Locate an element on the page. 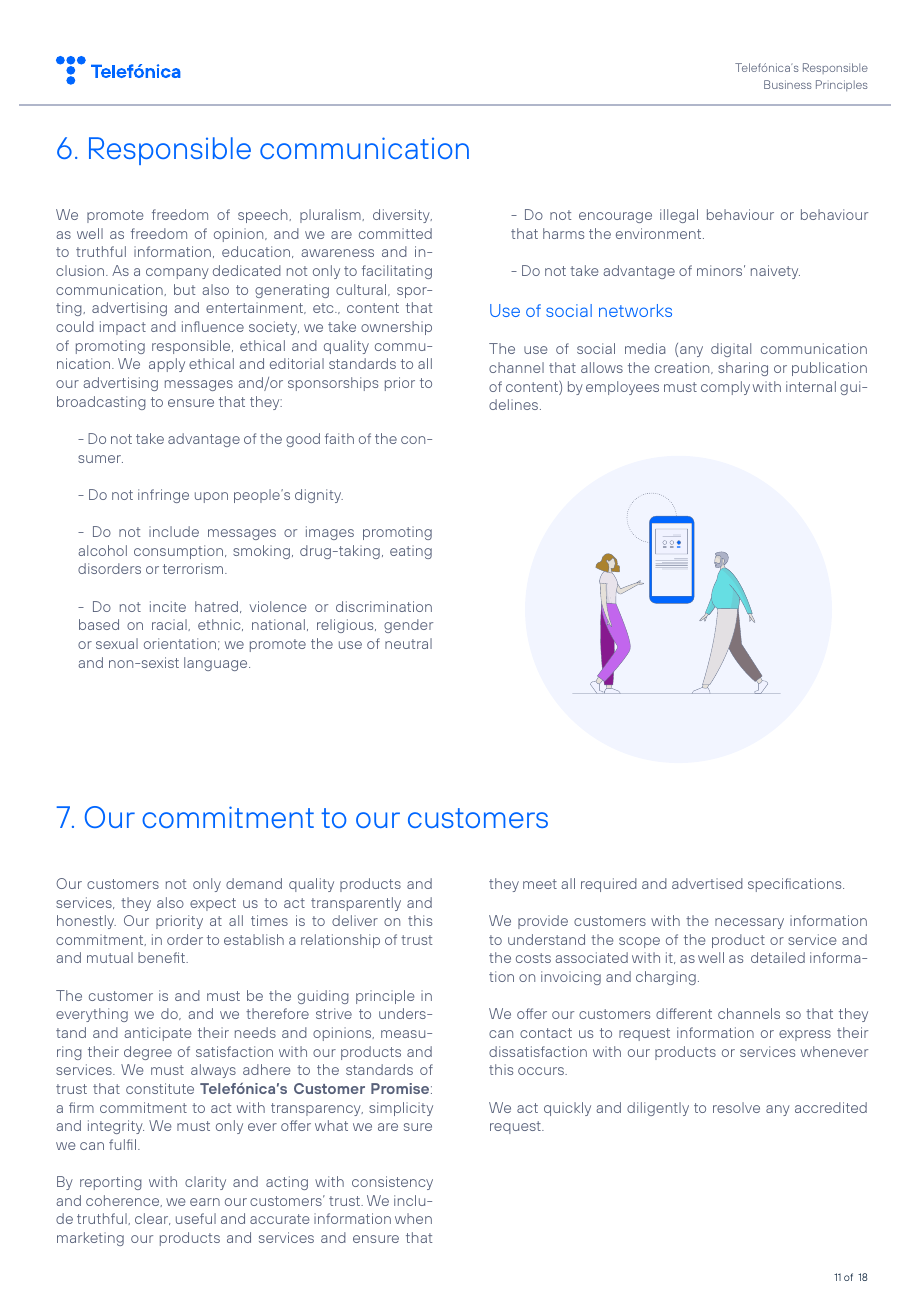 The width and height of the document is (924, 1308). Business is located at coordinates (788, 84).
